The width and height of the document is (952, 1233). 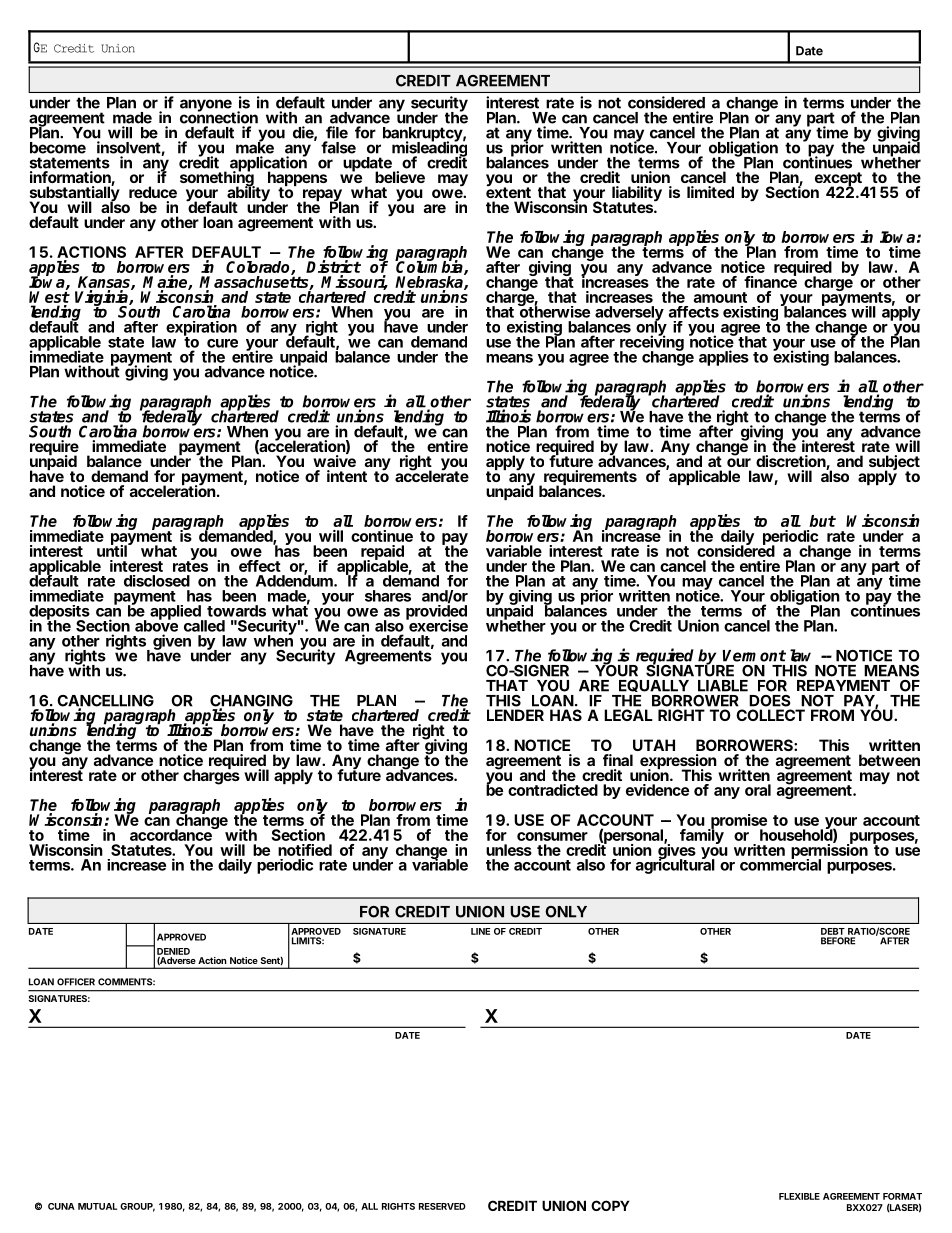 What do you see at coordinates (172, 834) in the document?
I see `accordance` at bounding box center [172, 834].
